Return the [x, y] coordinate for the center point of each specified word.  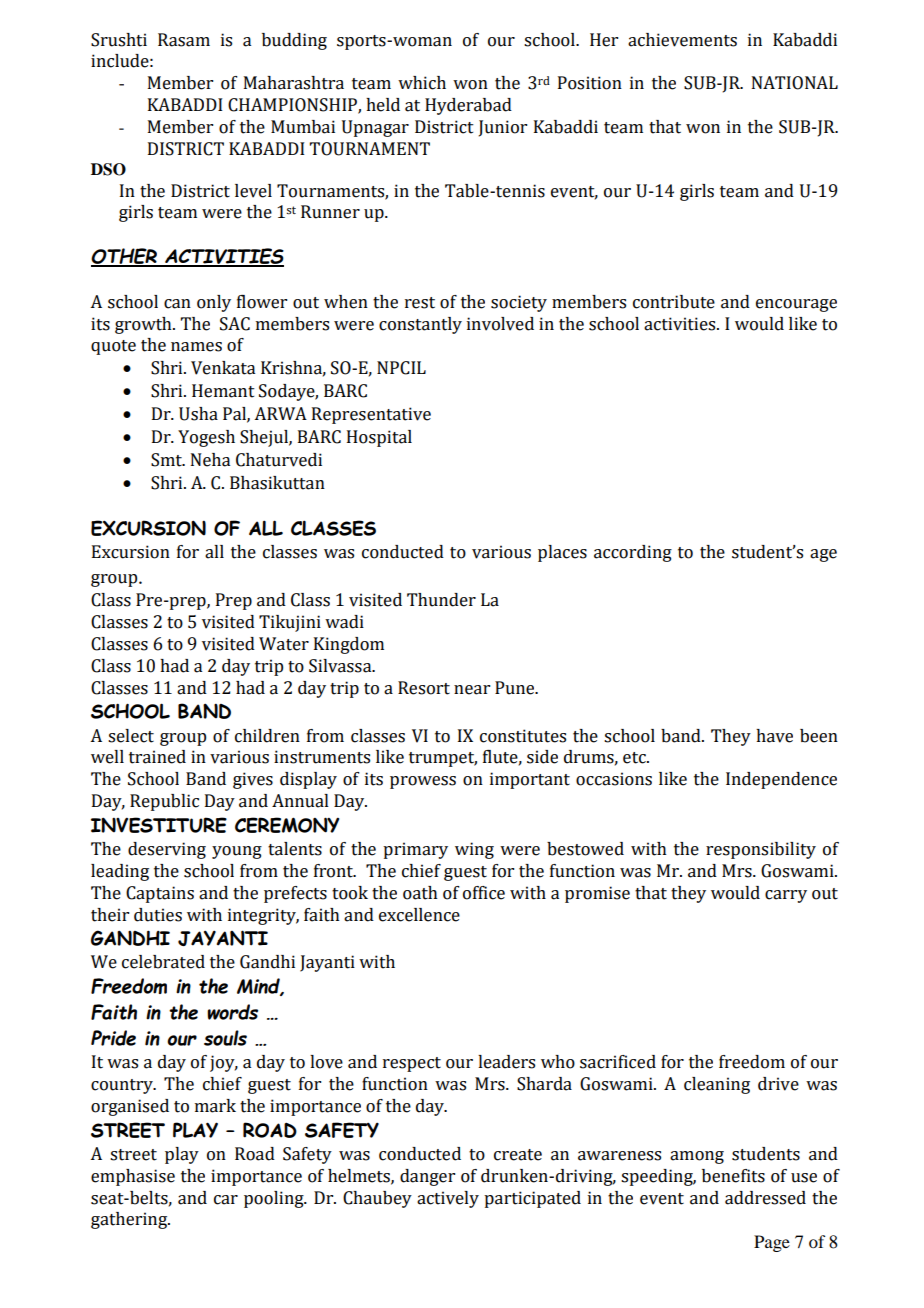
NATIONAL [795, 83]
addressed [765, 1198]
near [472, 690]
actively [448, 1199]
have [774, 736]
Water [284, 644]
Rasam [184, 40]
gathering [130, 1220]
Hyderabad [468, 106]
